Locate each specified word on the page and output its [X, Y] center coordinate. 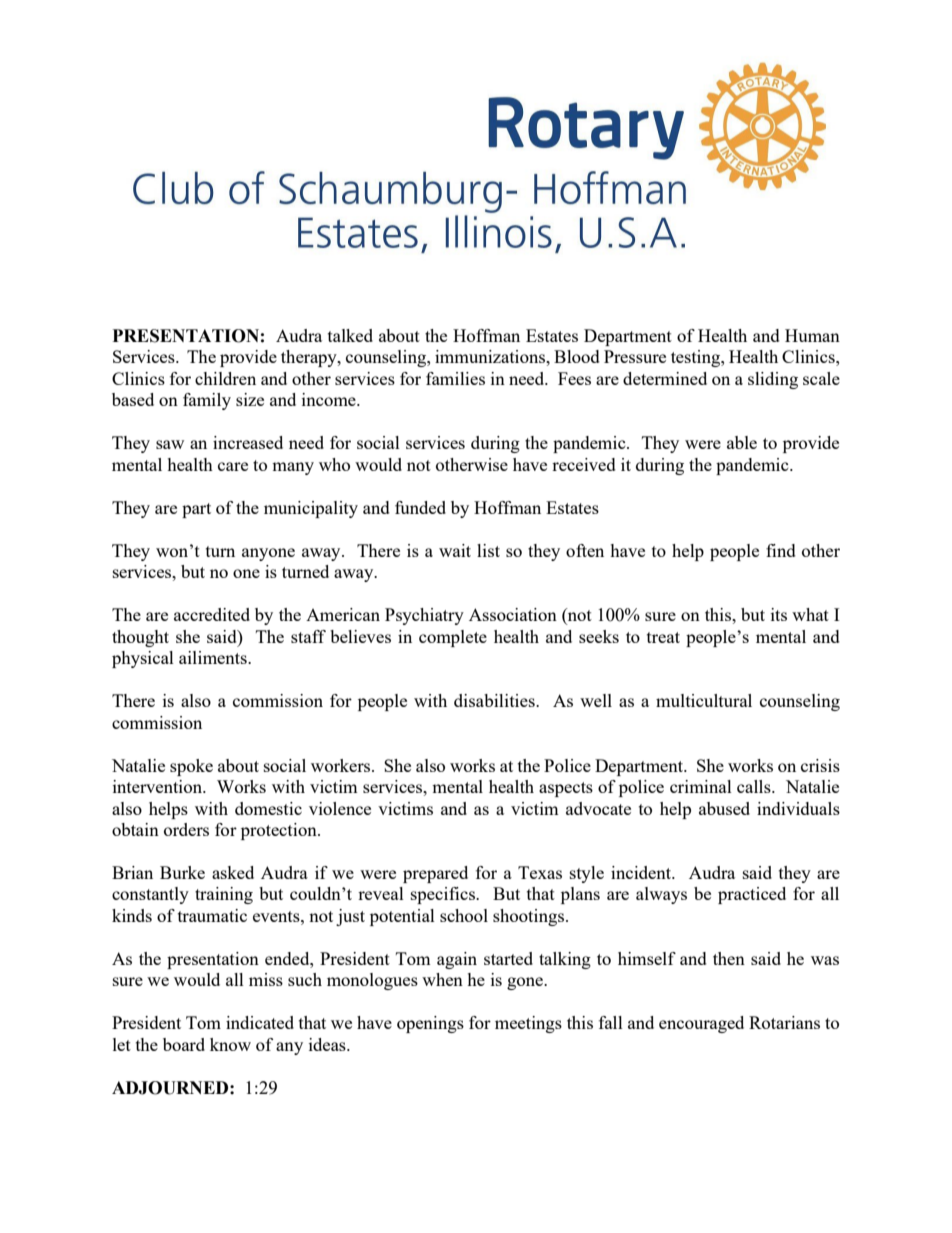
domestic [268, 808]
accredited [212, 614]
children [225, 378]
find [781, 550]
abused [724, 808]
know [230, 1044]
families [455, 378]
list [488, 550]
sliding [773, 380]
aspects [566, 789]
